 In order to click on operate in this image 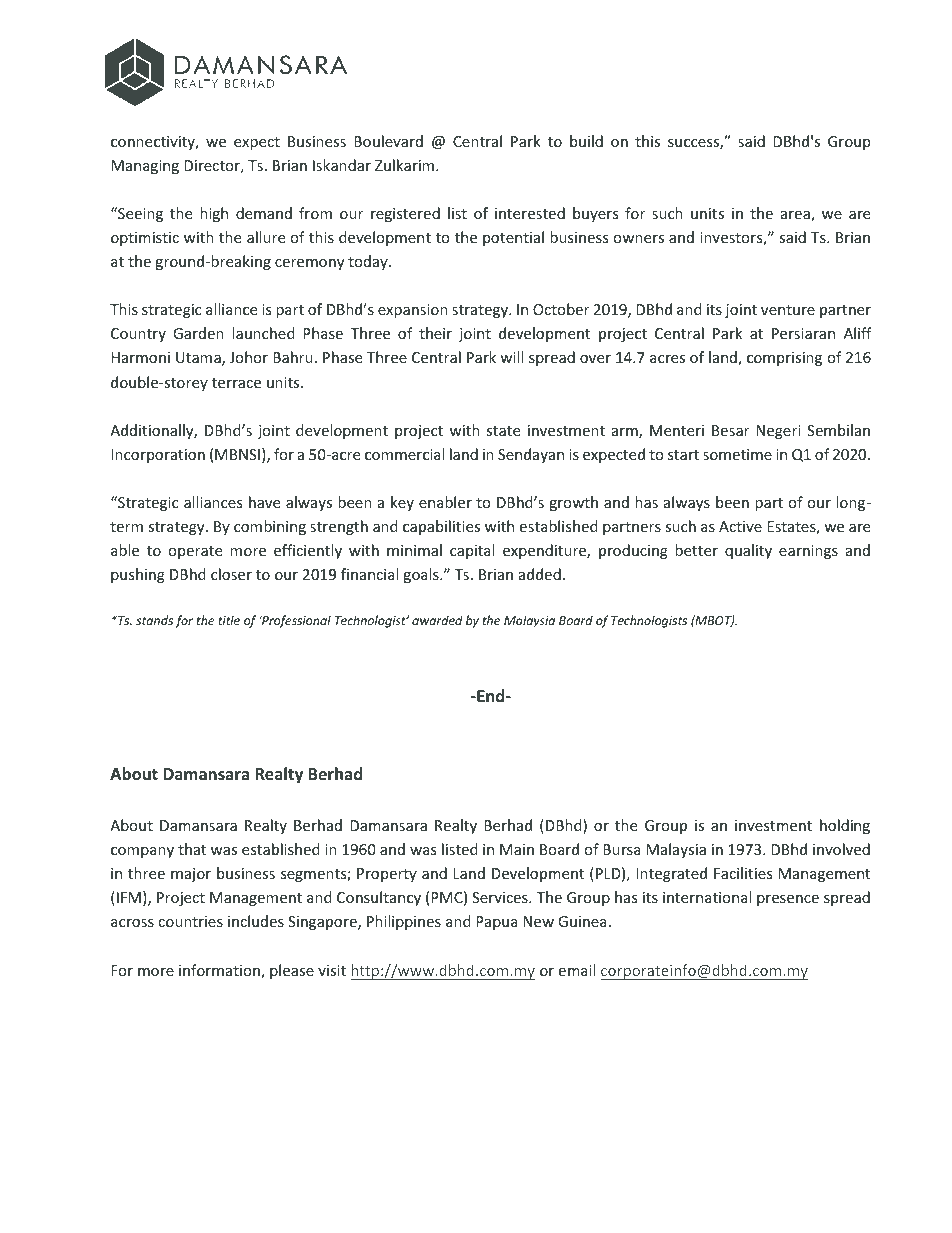, I will do `click(195, 552)`.
